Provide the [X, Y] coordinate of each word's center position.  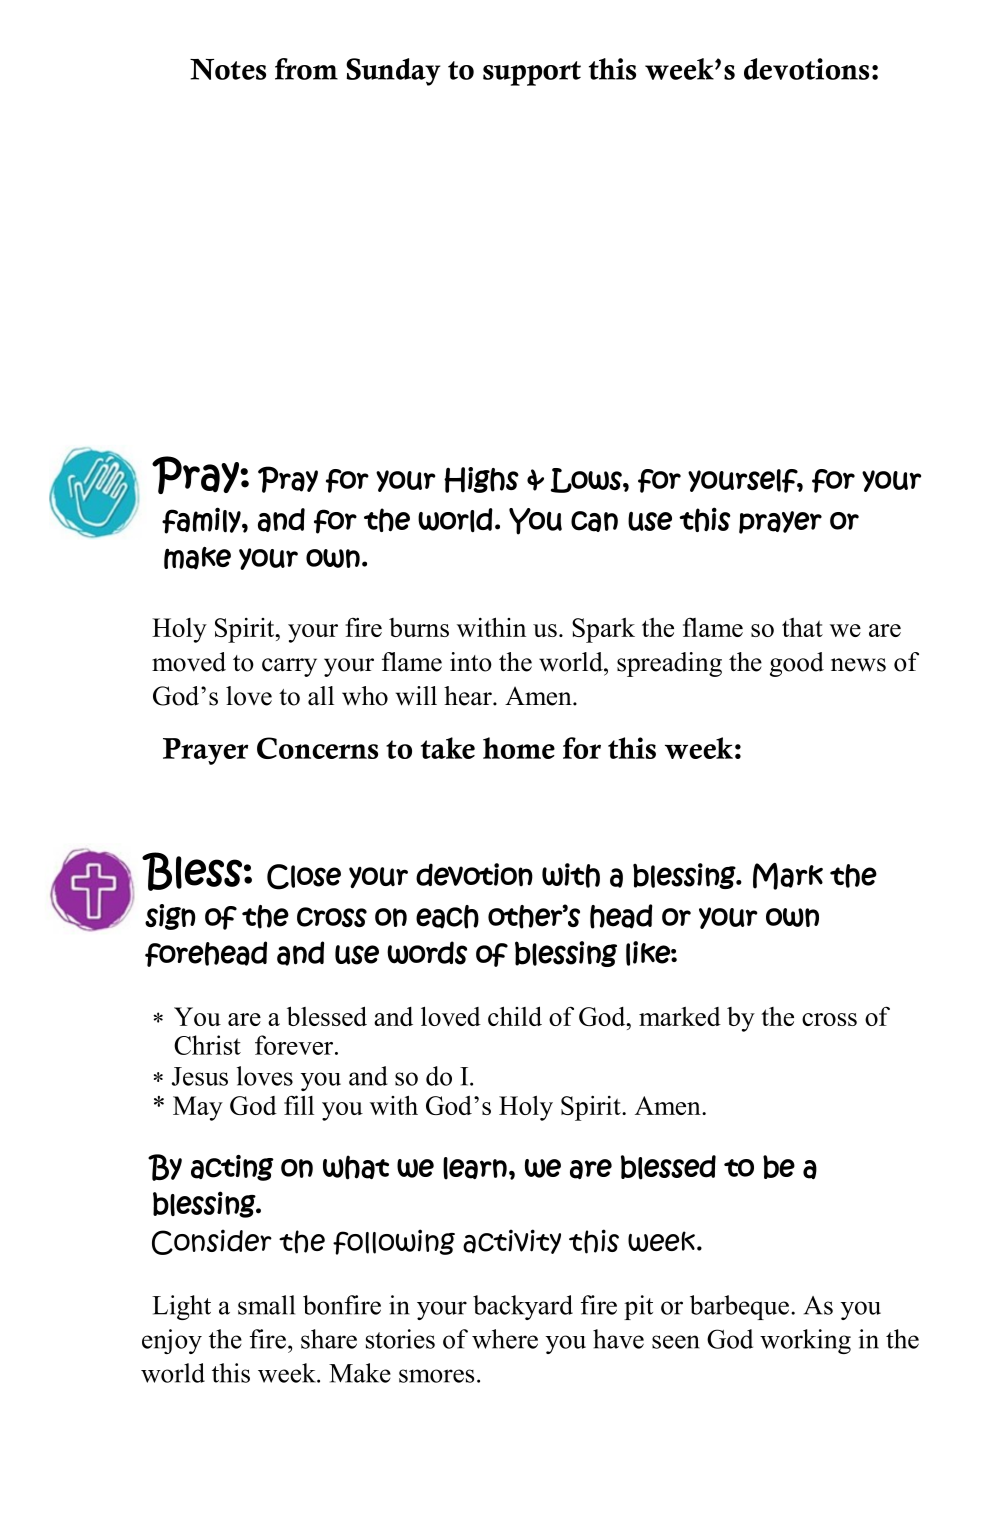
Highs [481, 480]
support [532, 73]
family [202, 520]
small [266, 1305]
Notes [228, 69]
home [519, 748]
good [797, 664]
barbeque [739, 1307]
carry [289, 667]
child [515, 1016]
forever [295, 1045]
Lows [587, 480]
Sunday [393, 72]
